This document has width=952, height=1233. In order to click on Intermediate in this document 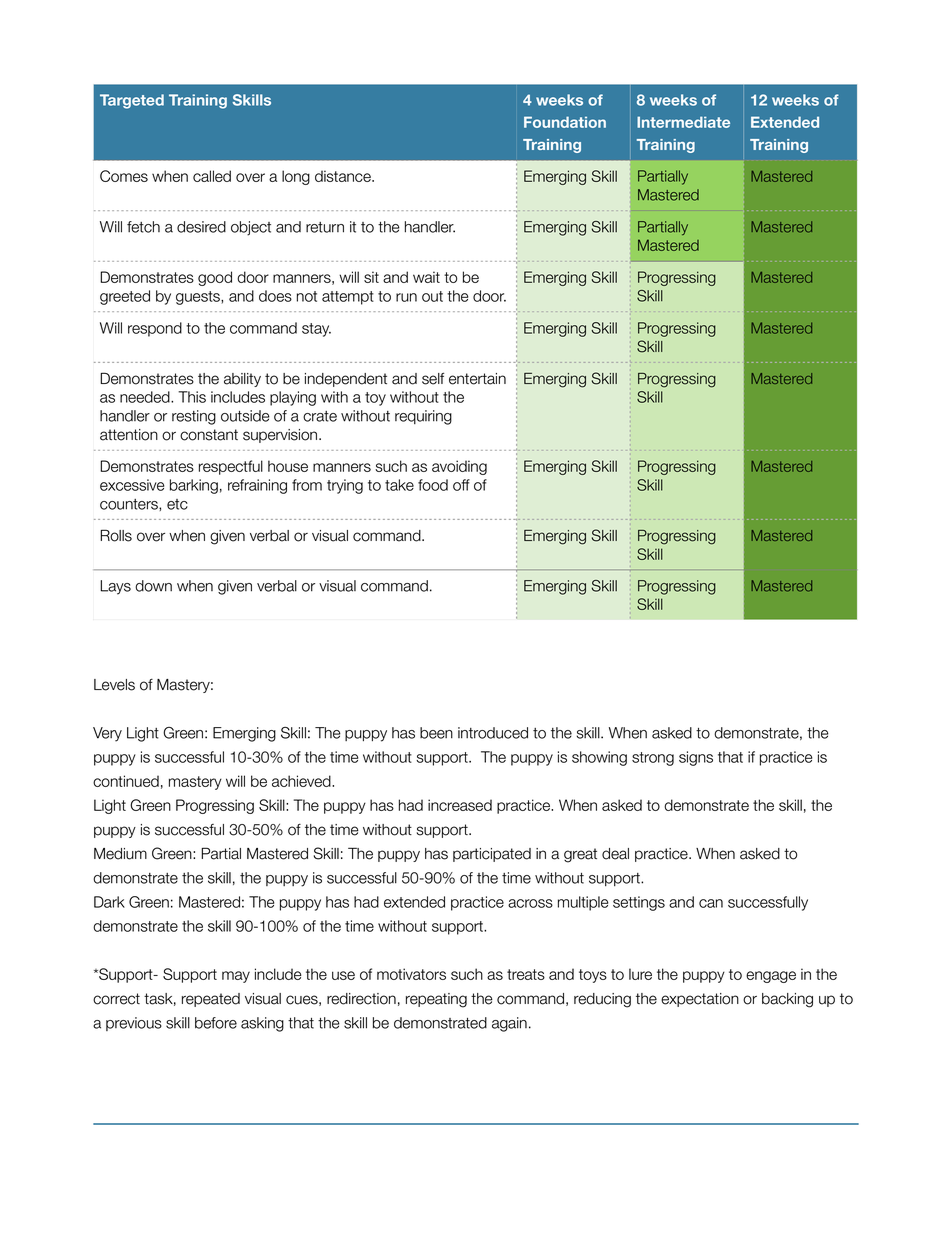, I will do `click(683, 122)`.
